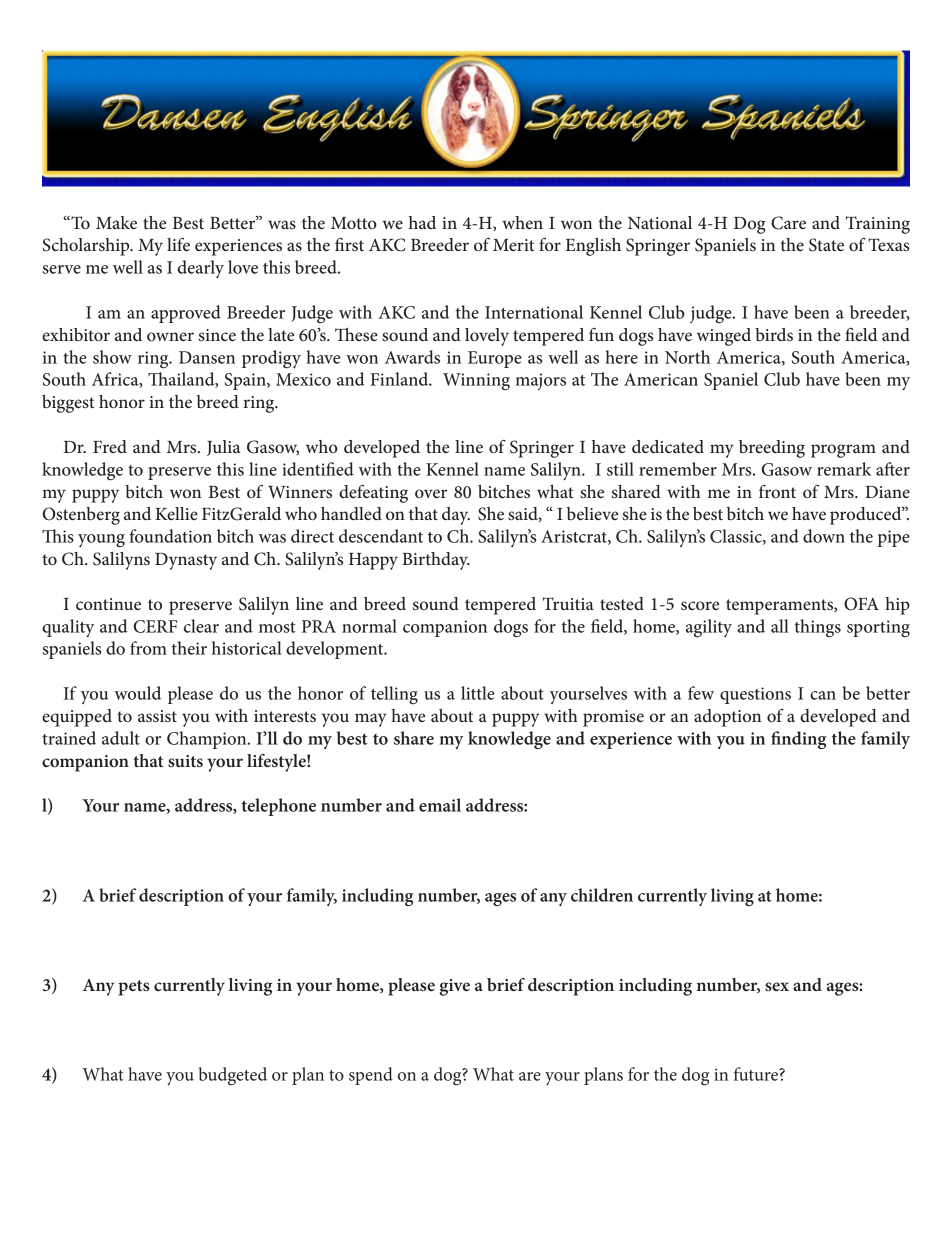 Image resolution: width=952 pixels, height=1233 pixels. What do you see at coordinates (233, 1076) in the screenshot?
I see `budgeted` at bounding box center [233, 1076].
